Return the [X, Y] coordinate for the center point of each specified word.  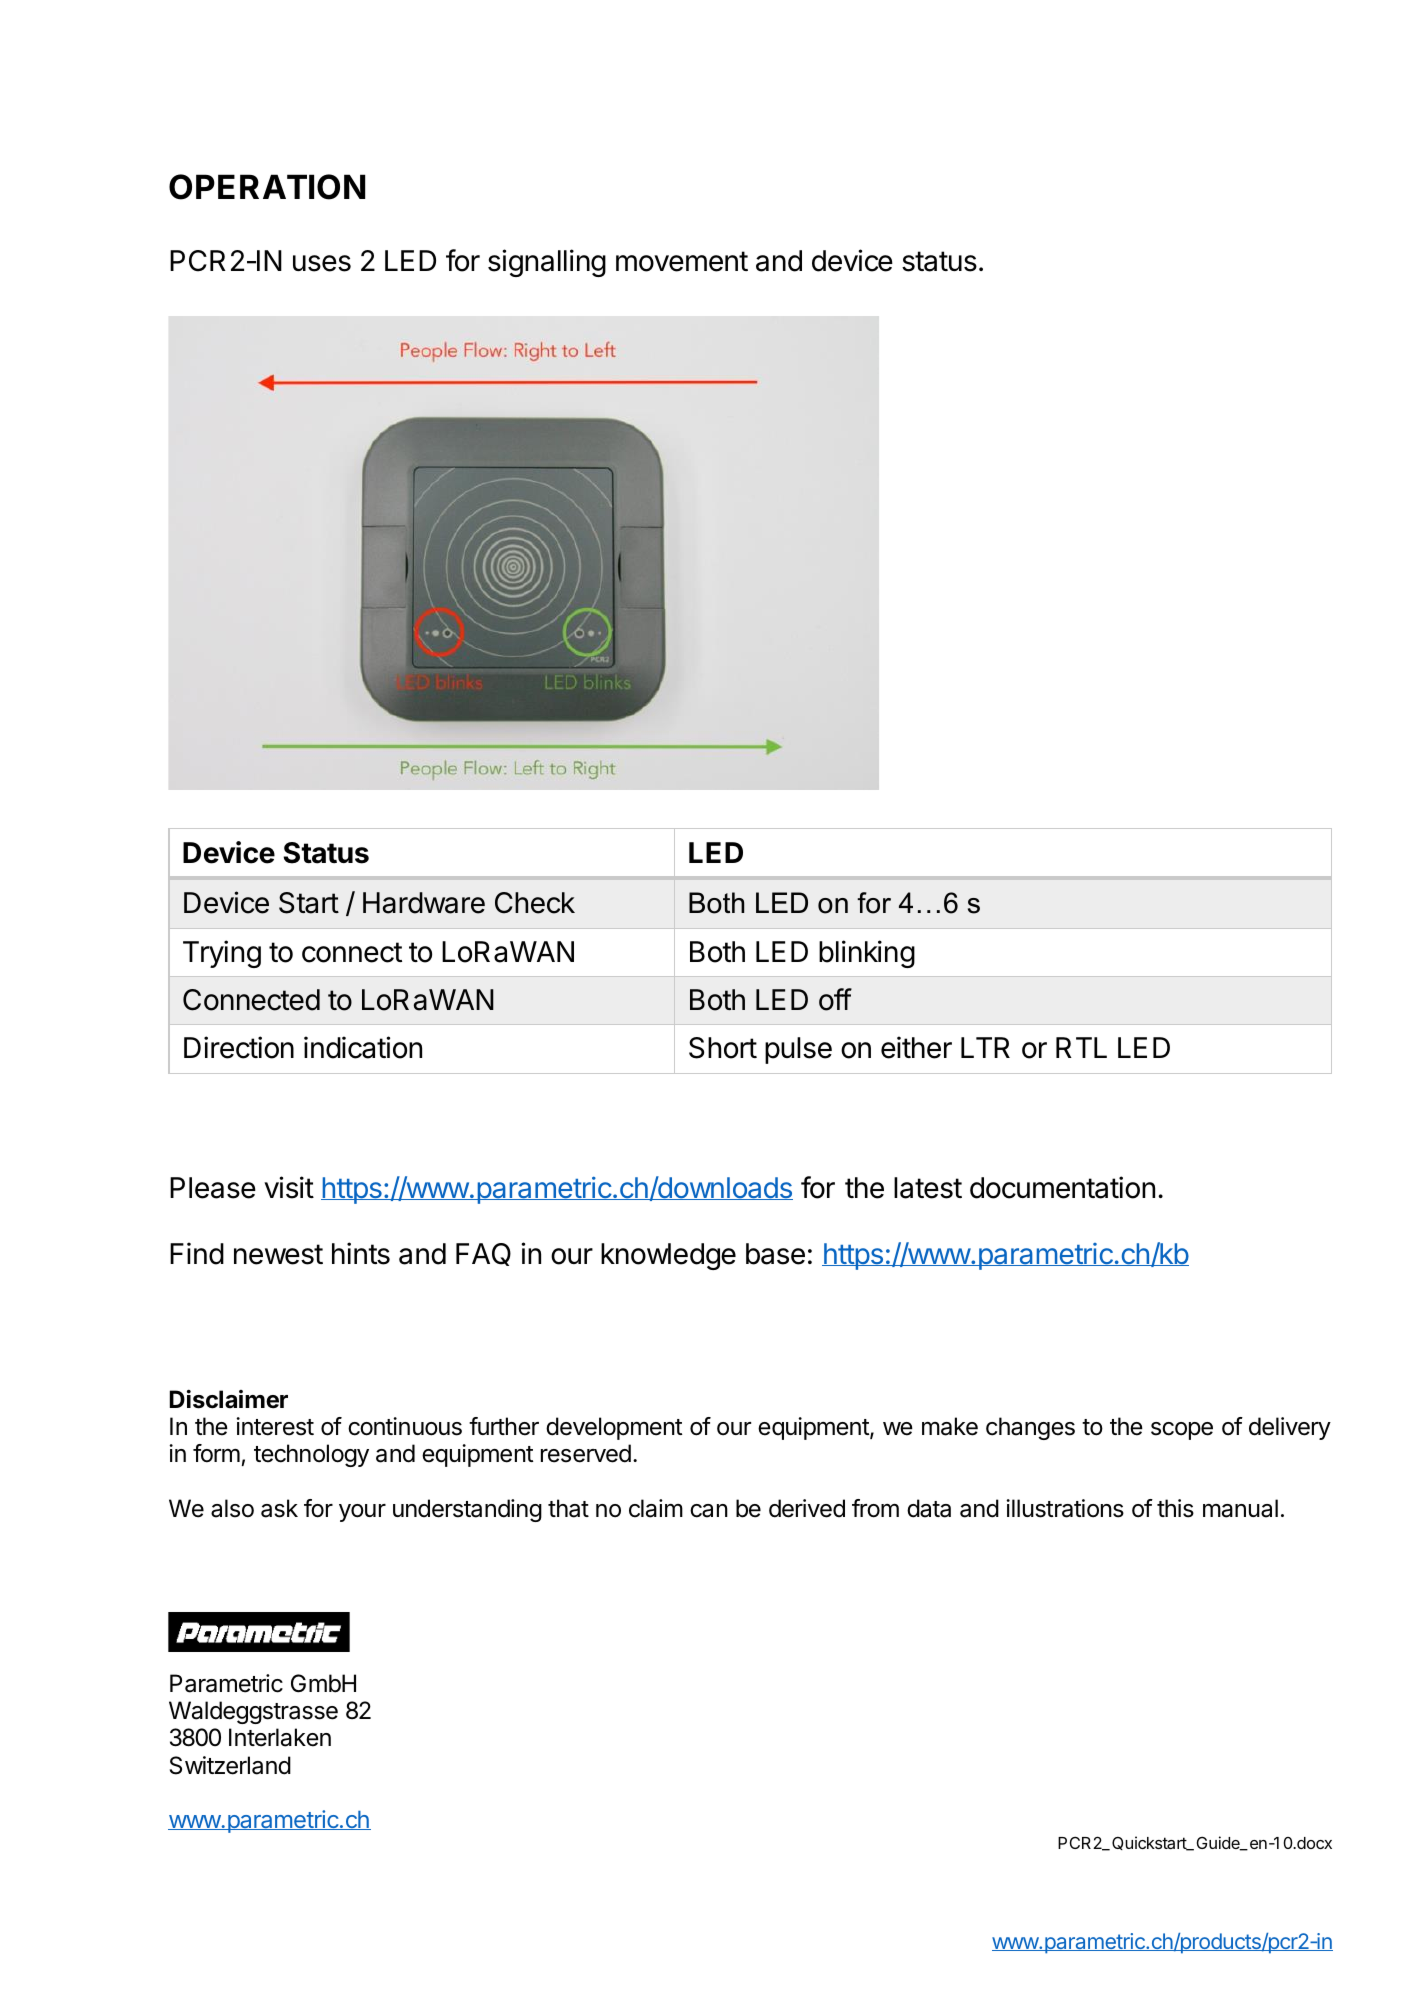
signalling [547, 263]
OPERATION [267, 187]
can [709, 1511]
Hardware [424, 903]
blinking [867, 954]
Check [535, 903]
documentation [1062, 1187]
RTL [1081, 1047]
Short [723, 1048]
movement [682, 261]
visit [289, 1187]
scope [1182, 1431]
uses [322, 263]
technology [311, 1455]
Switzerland [230, 1765]
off [835, 999]
